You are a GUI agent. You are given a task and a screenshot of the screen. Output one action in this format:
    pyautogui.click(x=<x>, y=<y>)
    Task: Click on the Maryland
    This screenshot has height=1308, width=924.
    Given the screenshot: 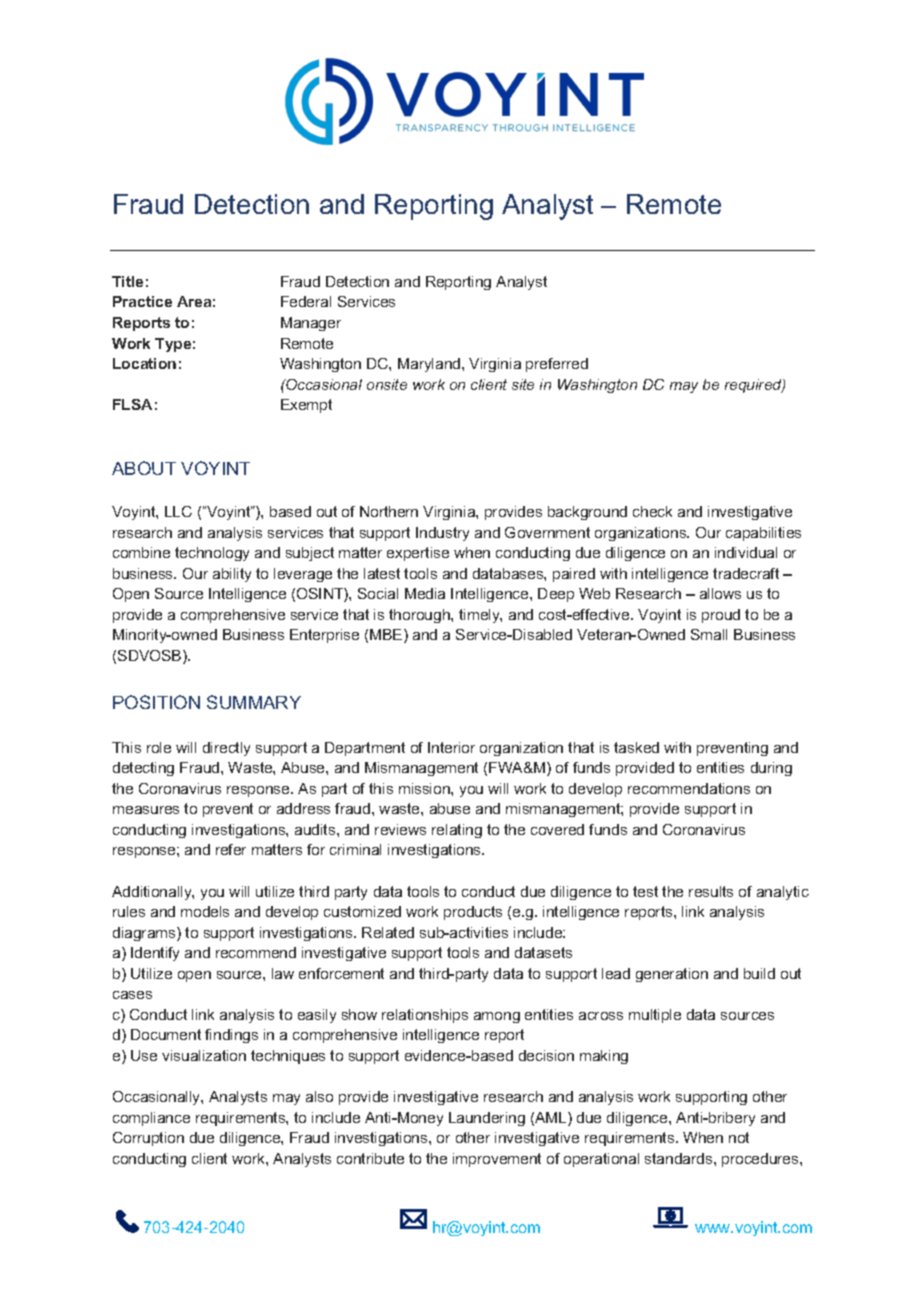 What is the action you would take?
    pyautogui.click(x=430, y=365)
